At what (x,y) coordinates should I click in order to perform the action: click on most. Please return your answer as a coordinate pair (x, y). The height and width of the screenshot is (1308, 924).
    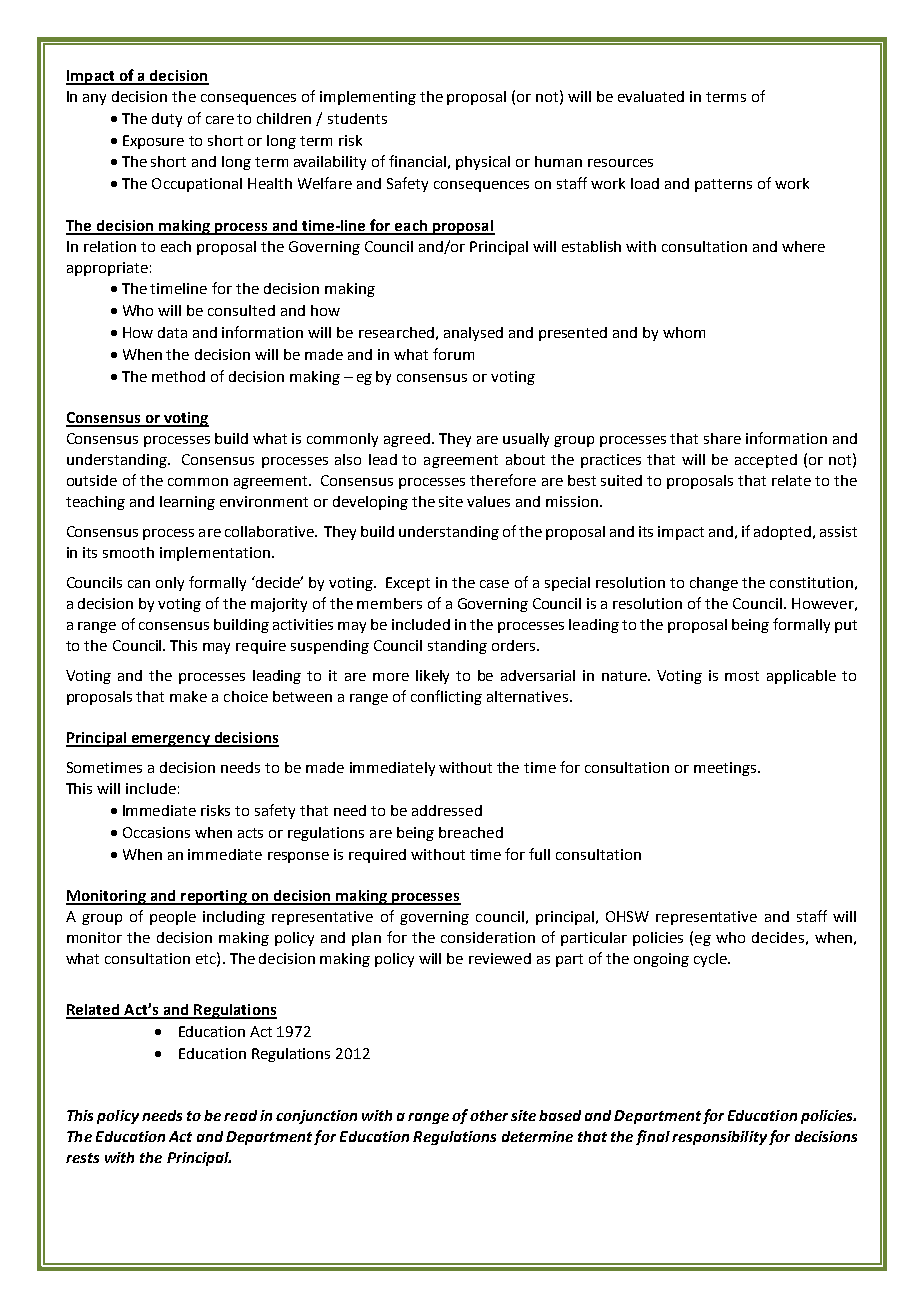
    Looking at the image, I should click on (742, 676).
